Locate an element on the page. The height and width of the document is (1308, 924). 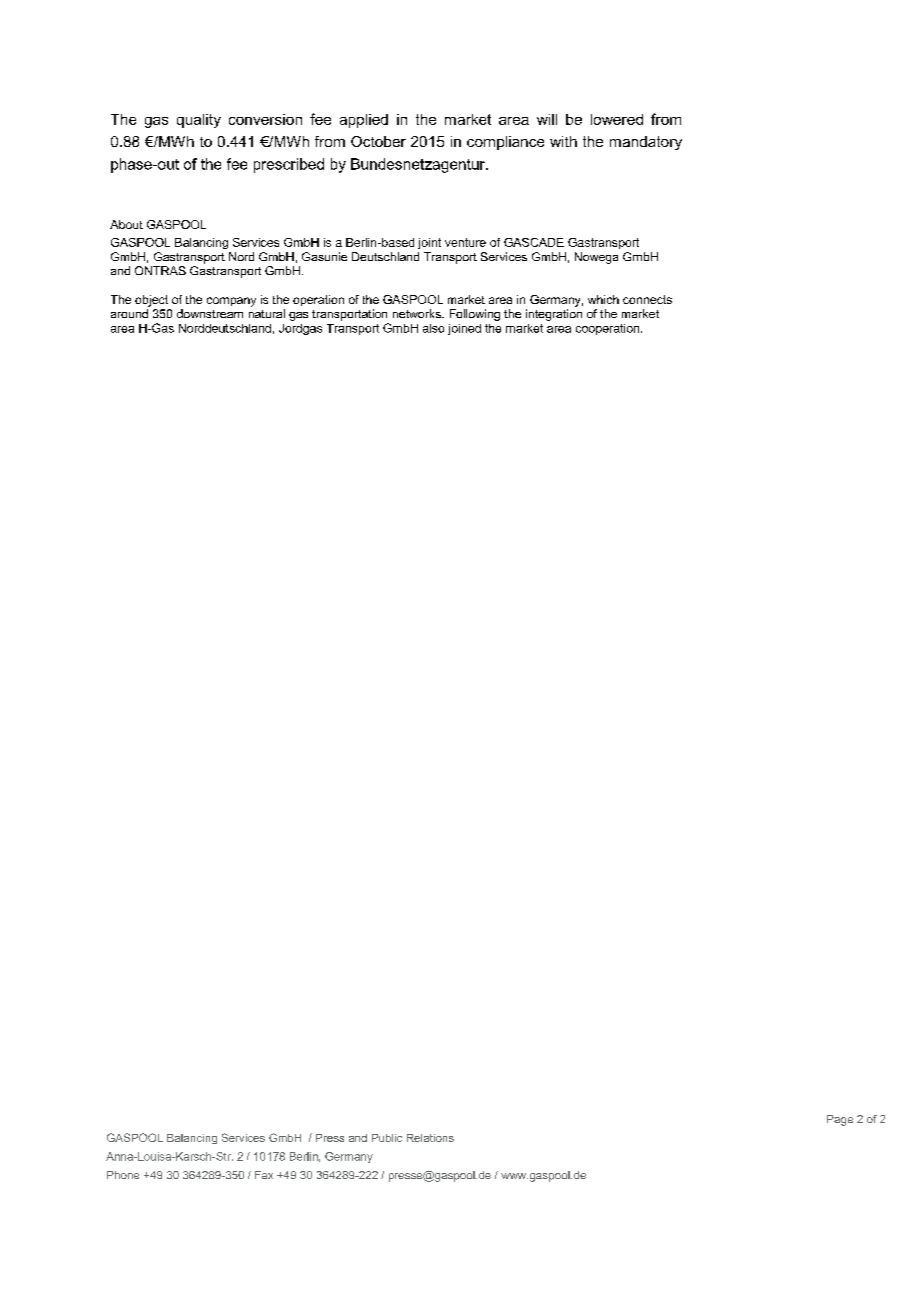
Fax is located at coordinates (264, 1175).
